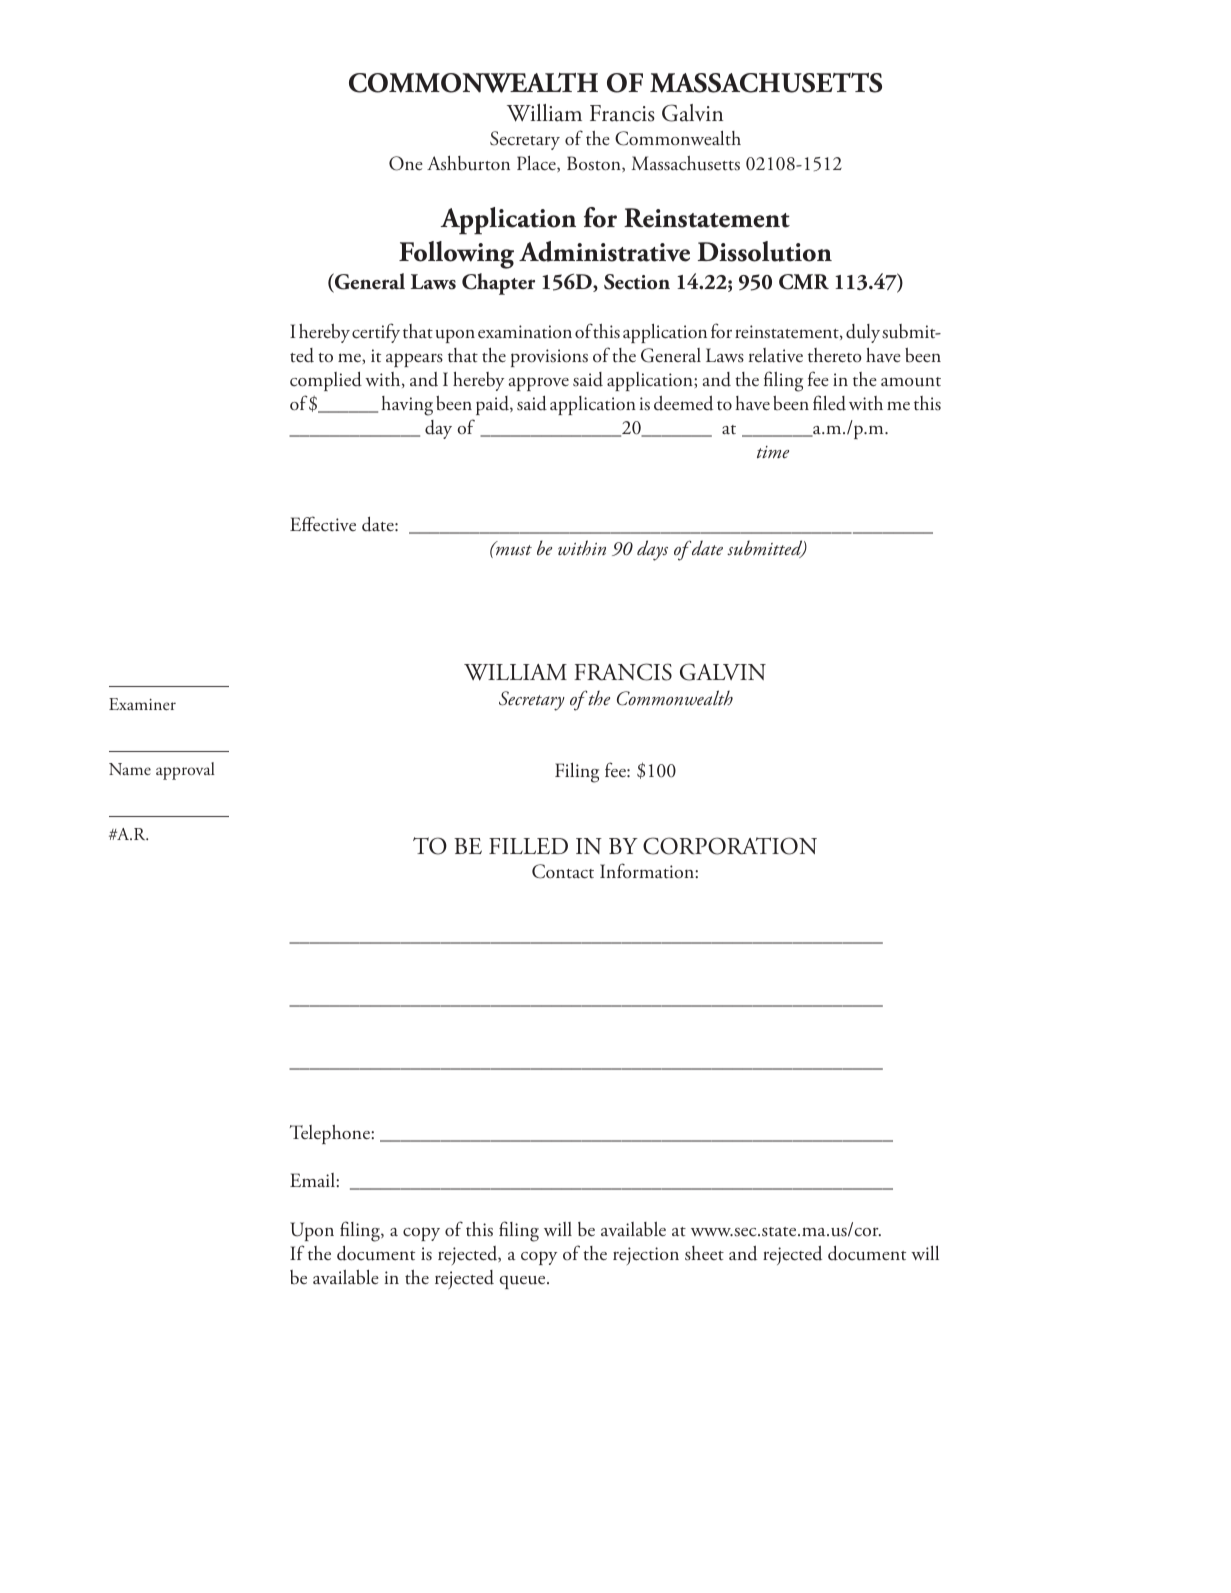 The image size is (1231, 1593). Describe the element at coordinates (646, 1256) in the page. I see `rejection` at that location.
